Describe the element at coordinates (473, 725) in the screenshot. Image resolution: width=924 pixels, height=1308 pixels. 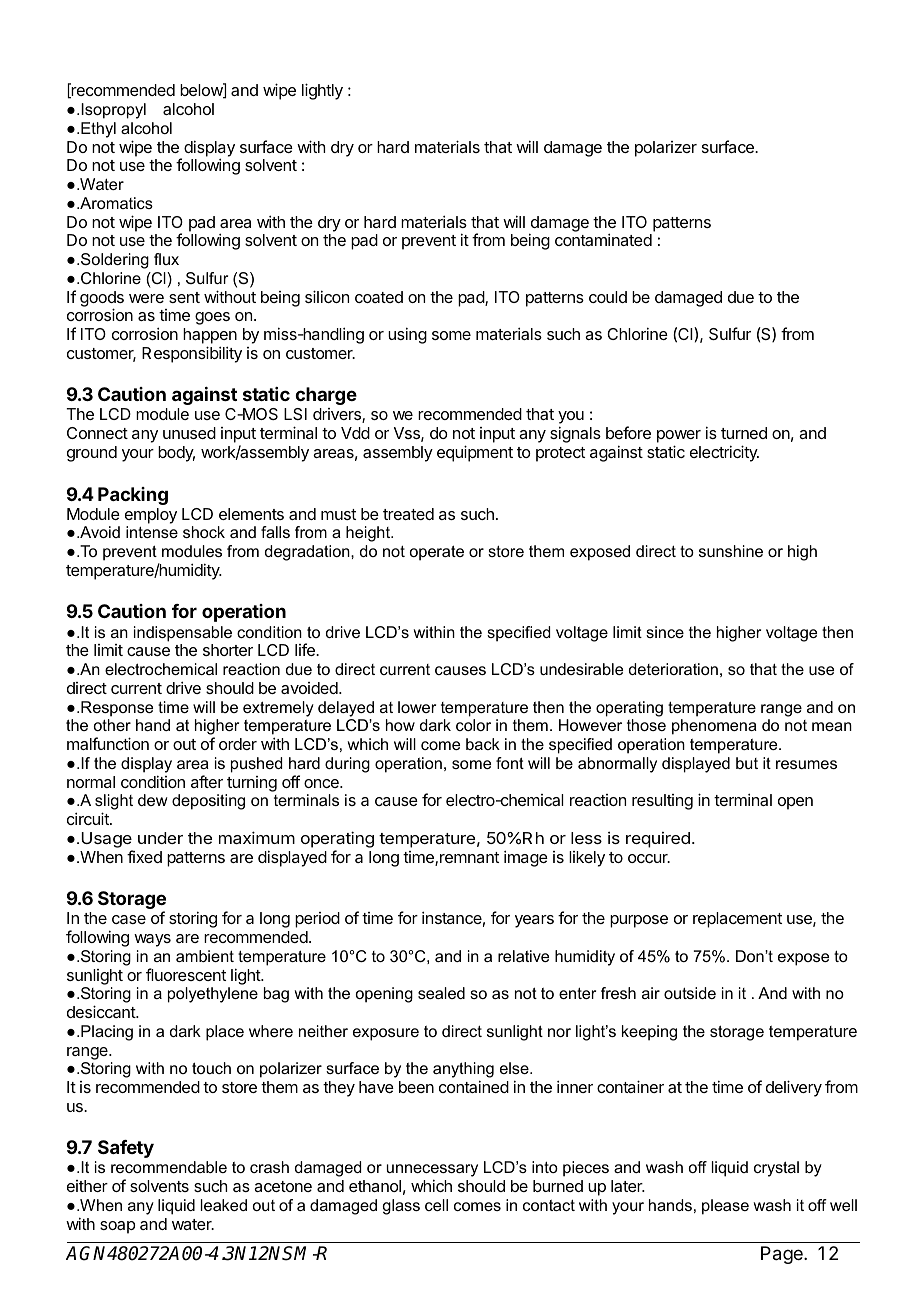
I see `color` at that location.
